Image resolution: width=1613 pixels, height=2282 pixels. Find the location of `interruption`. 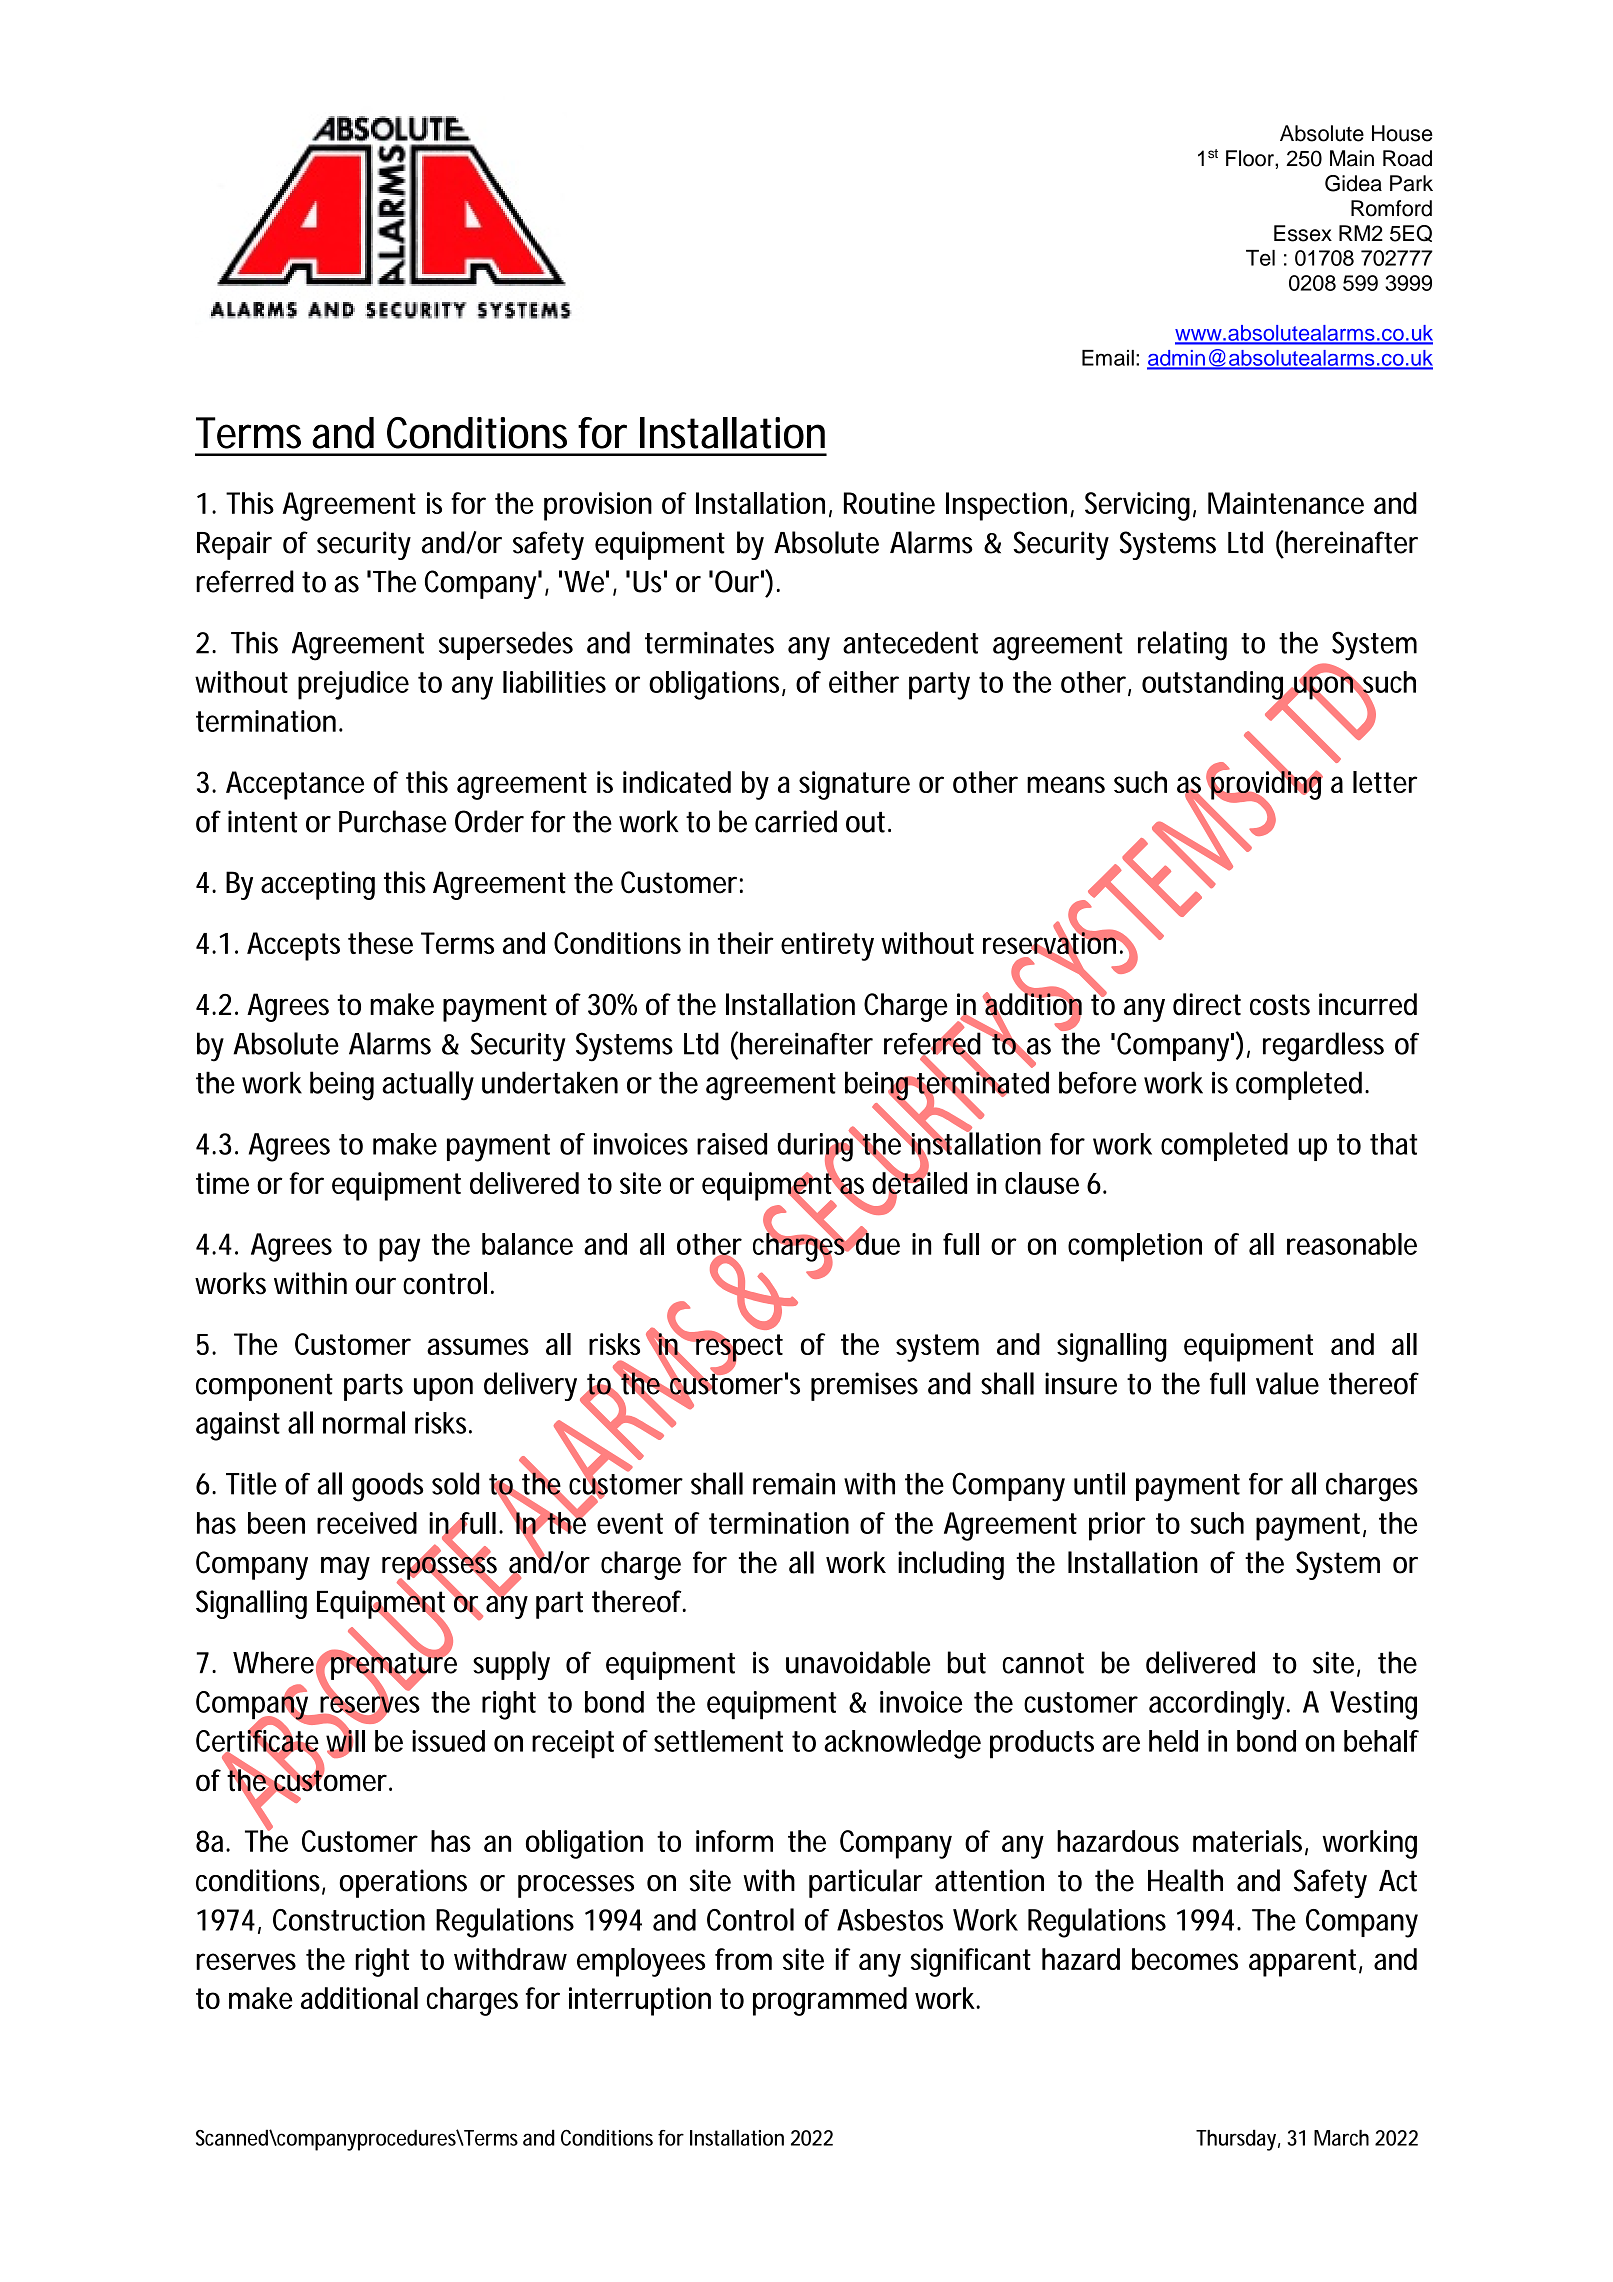

interruption is located at coordinates (640, 2001).
